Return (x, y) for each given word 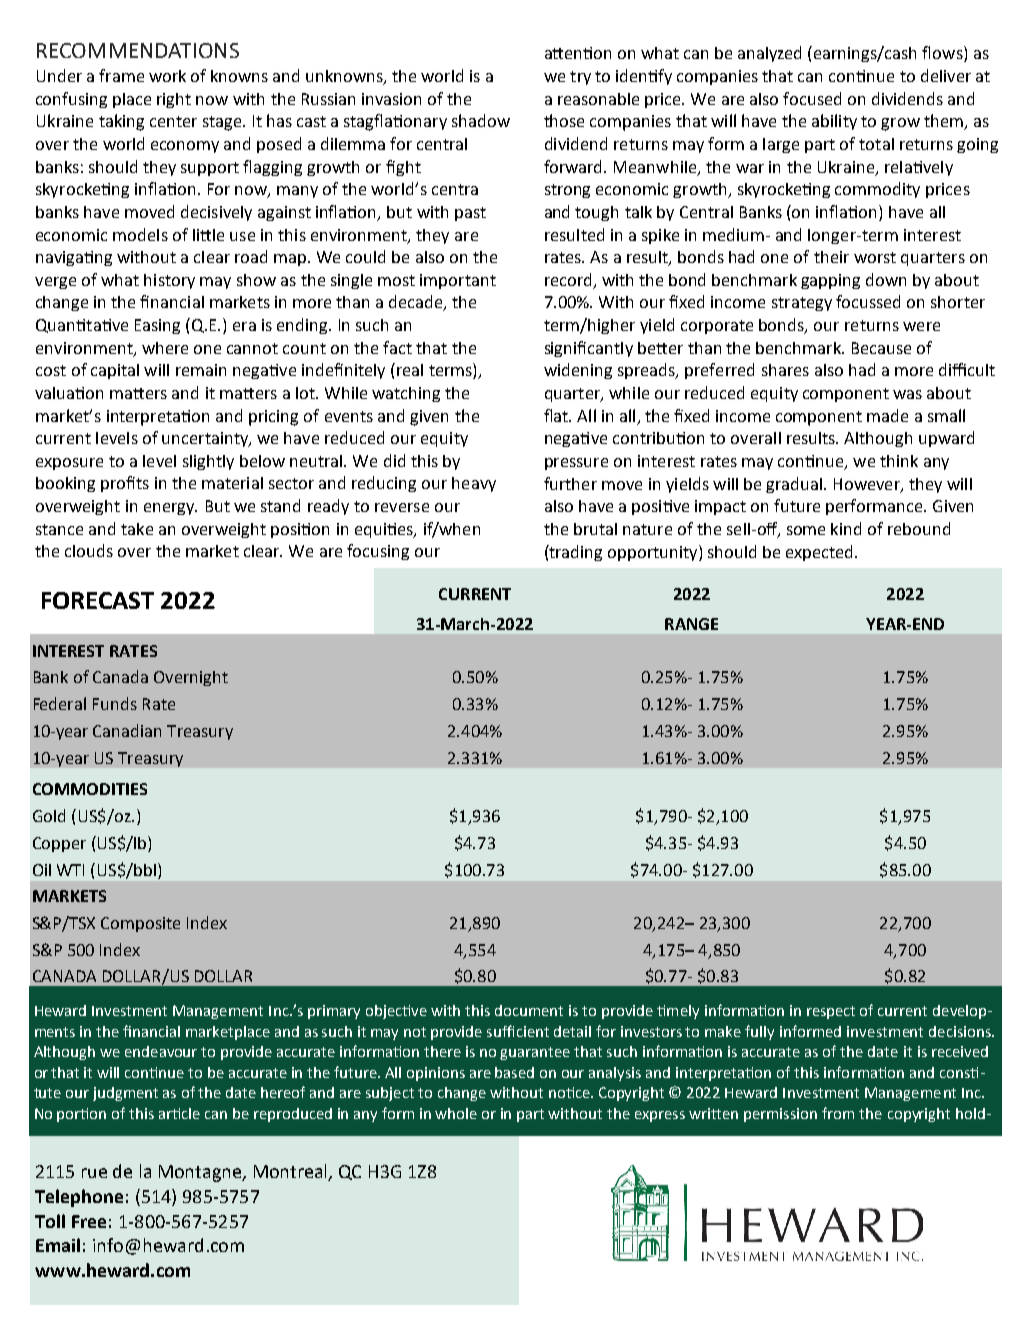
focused (812, 98)
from (838, 1113)
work (167, 76)
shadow (481, 120)
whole (456, 1113)
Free (89, 1221)
